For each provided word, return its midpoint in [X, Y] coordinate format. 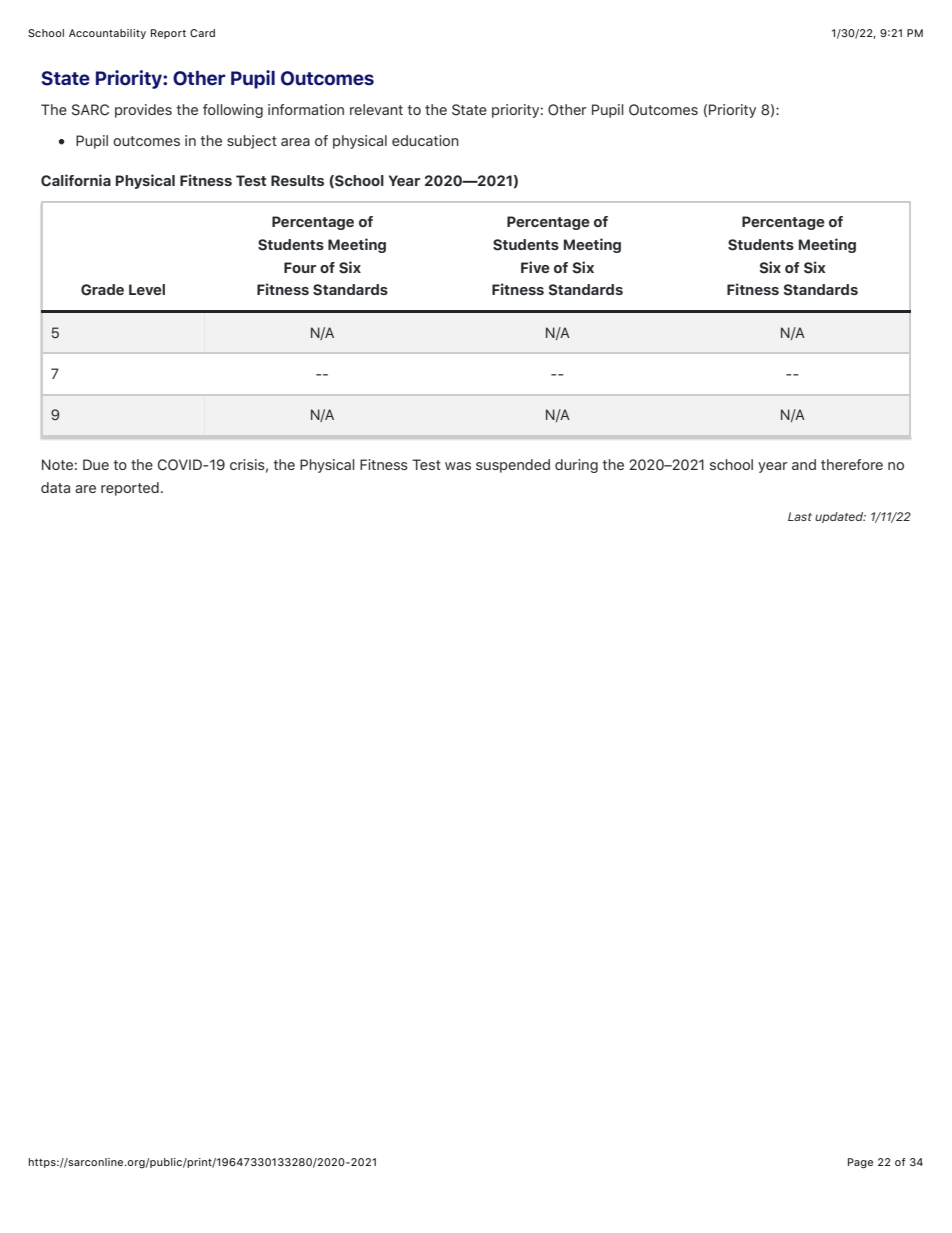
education [425, 140]
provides [143, 111]
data [55, 487]
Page [860, 1163]
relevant [376, 109]
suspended [513, 466]
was [458, 466]
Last [800, 516]
